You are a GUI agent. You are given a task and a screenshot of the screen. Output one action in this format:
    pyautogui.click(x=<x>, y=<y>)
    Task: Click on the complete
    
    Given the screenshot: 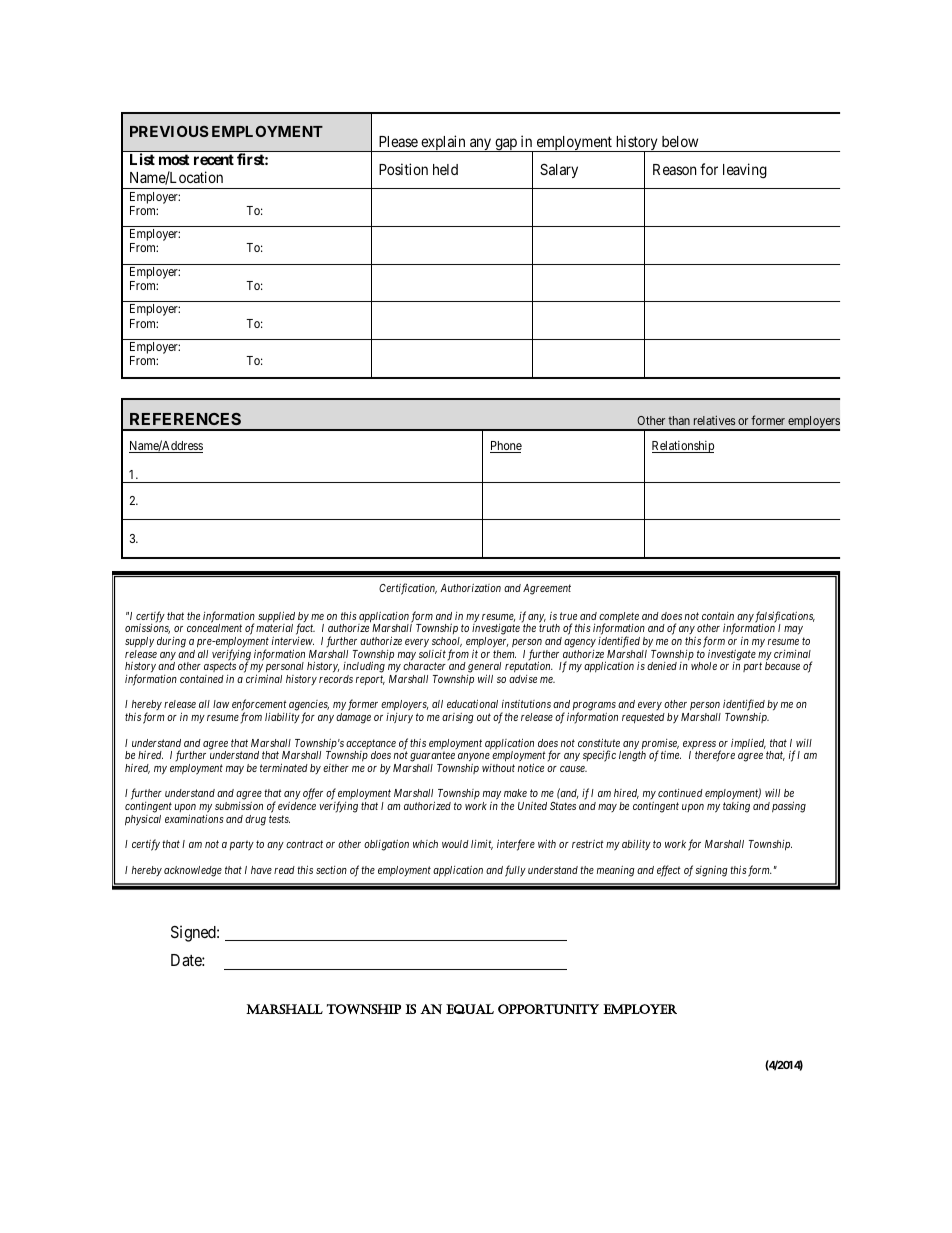 What is the action you would take?
    pyautogui.click(x=619, y=618)
